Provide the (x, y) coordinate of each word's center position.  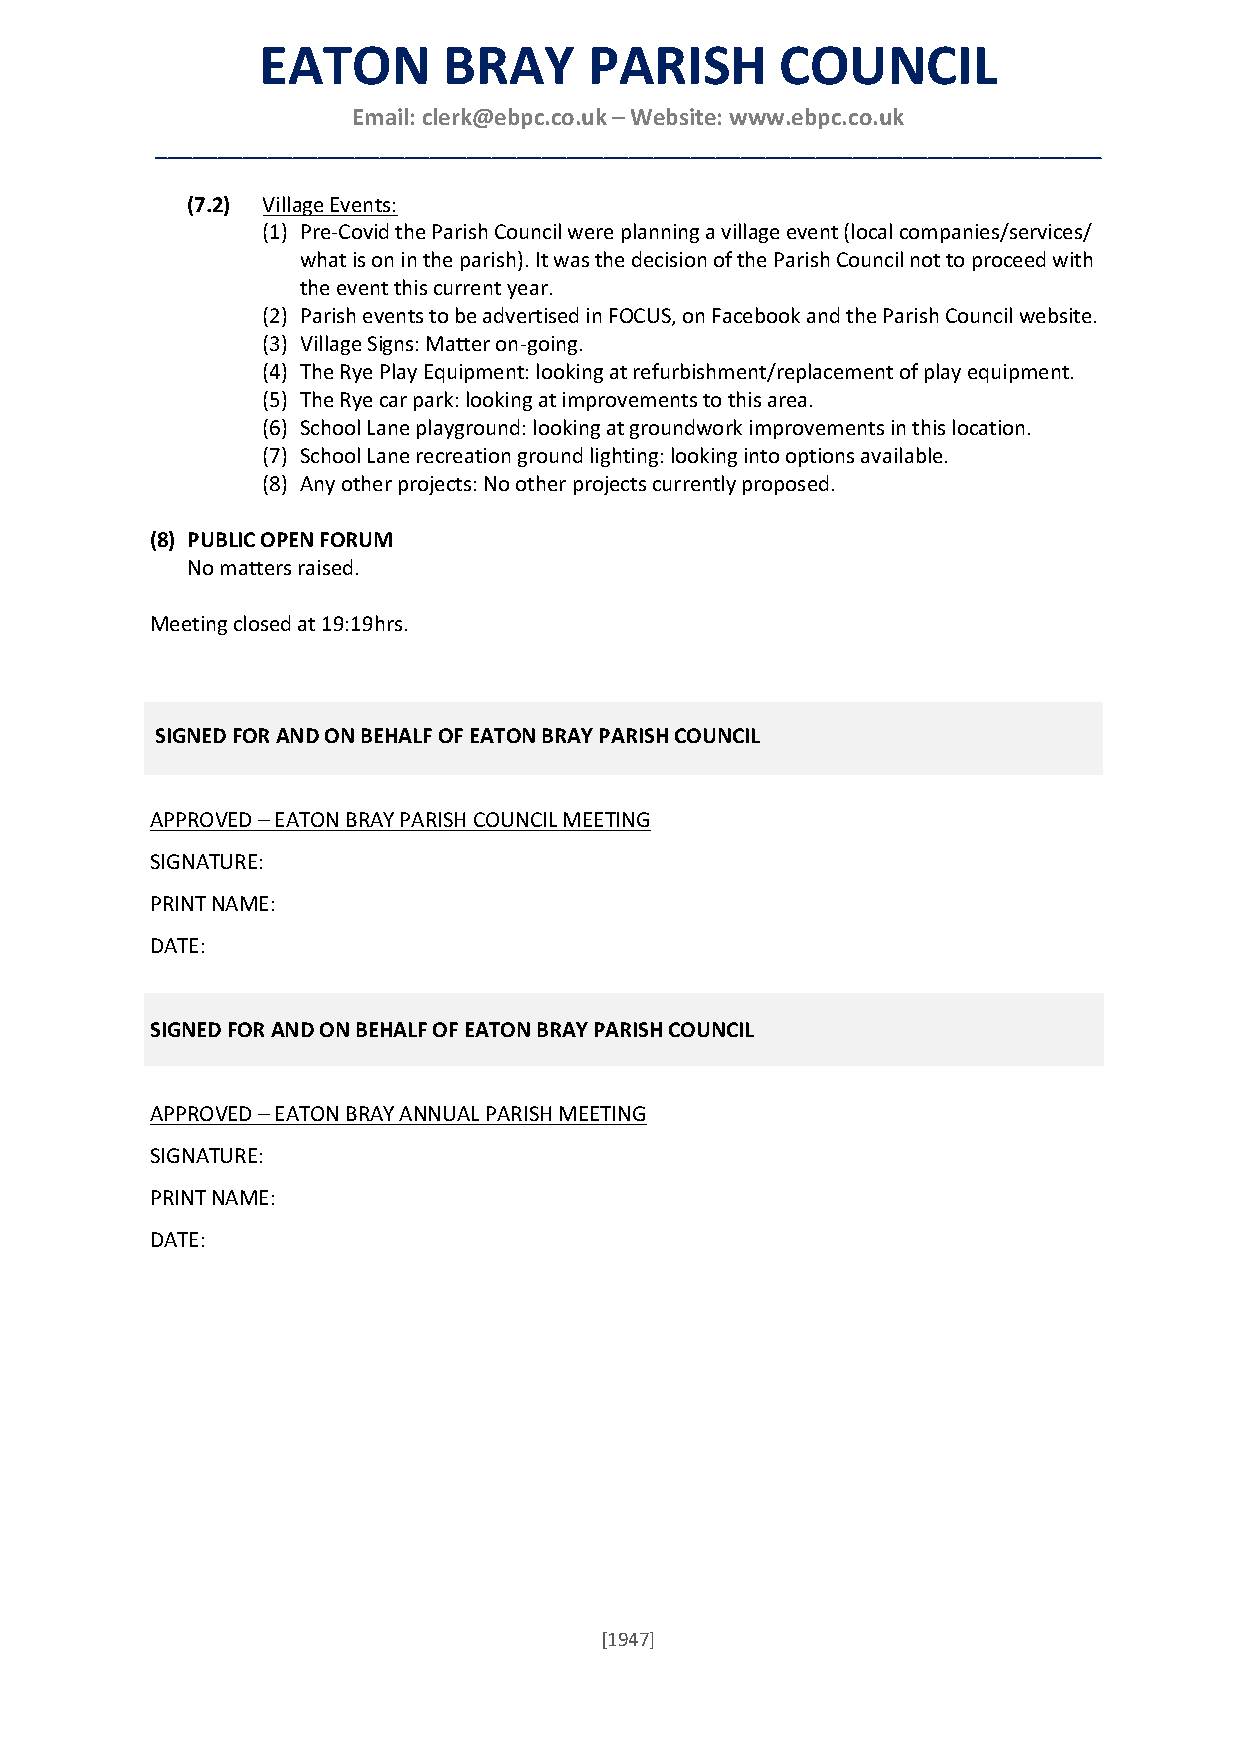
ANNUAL (439, 1113)
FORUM (356, 539)
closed (262, 623)
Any (317, 485)
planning (660, 233)
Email (381, 116)
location (988, 427)
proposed (785, 485)
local (872, 231)
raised (325, 567)
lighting (624, 457)
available (901, 455)
